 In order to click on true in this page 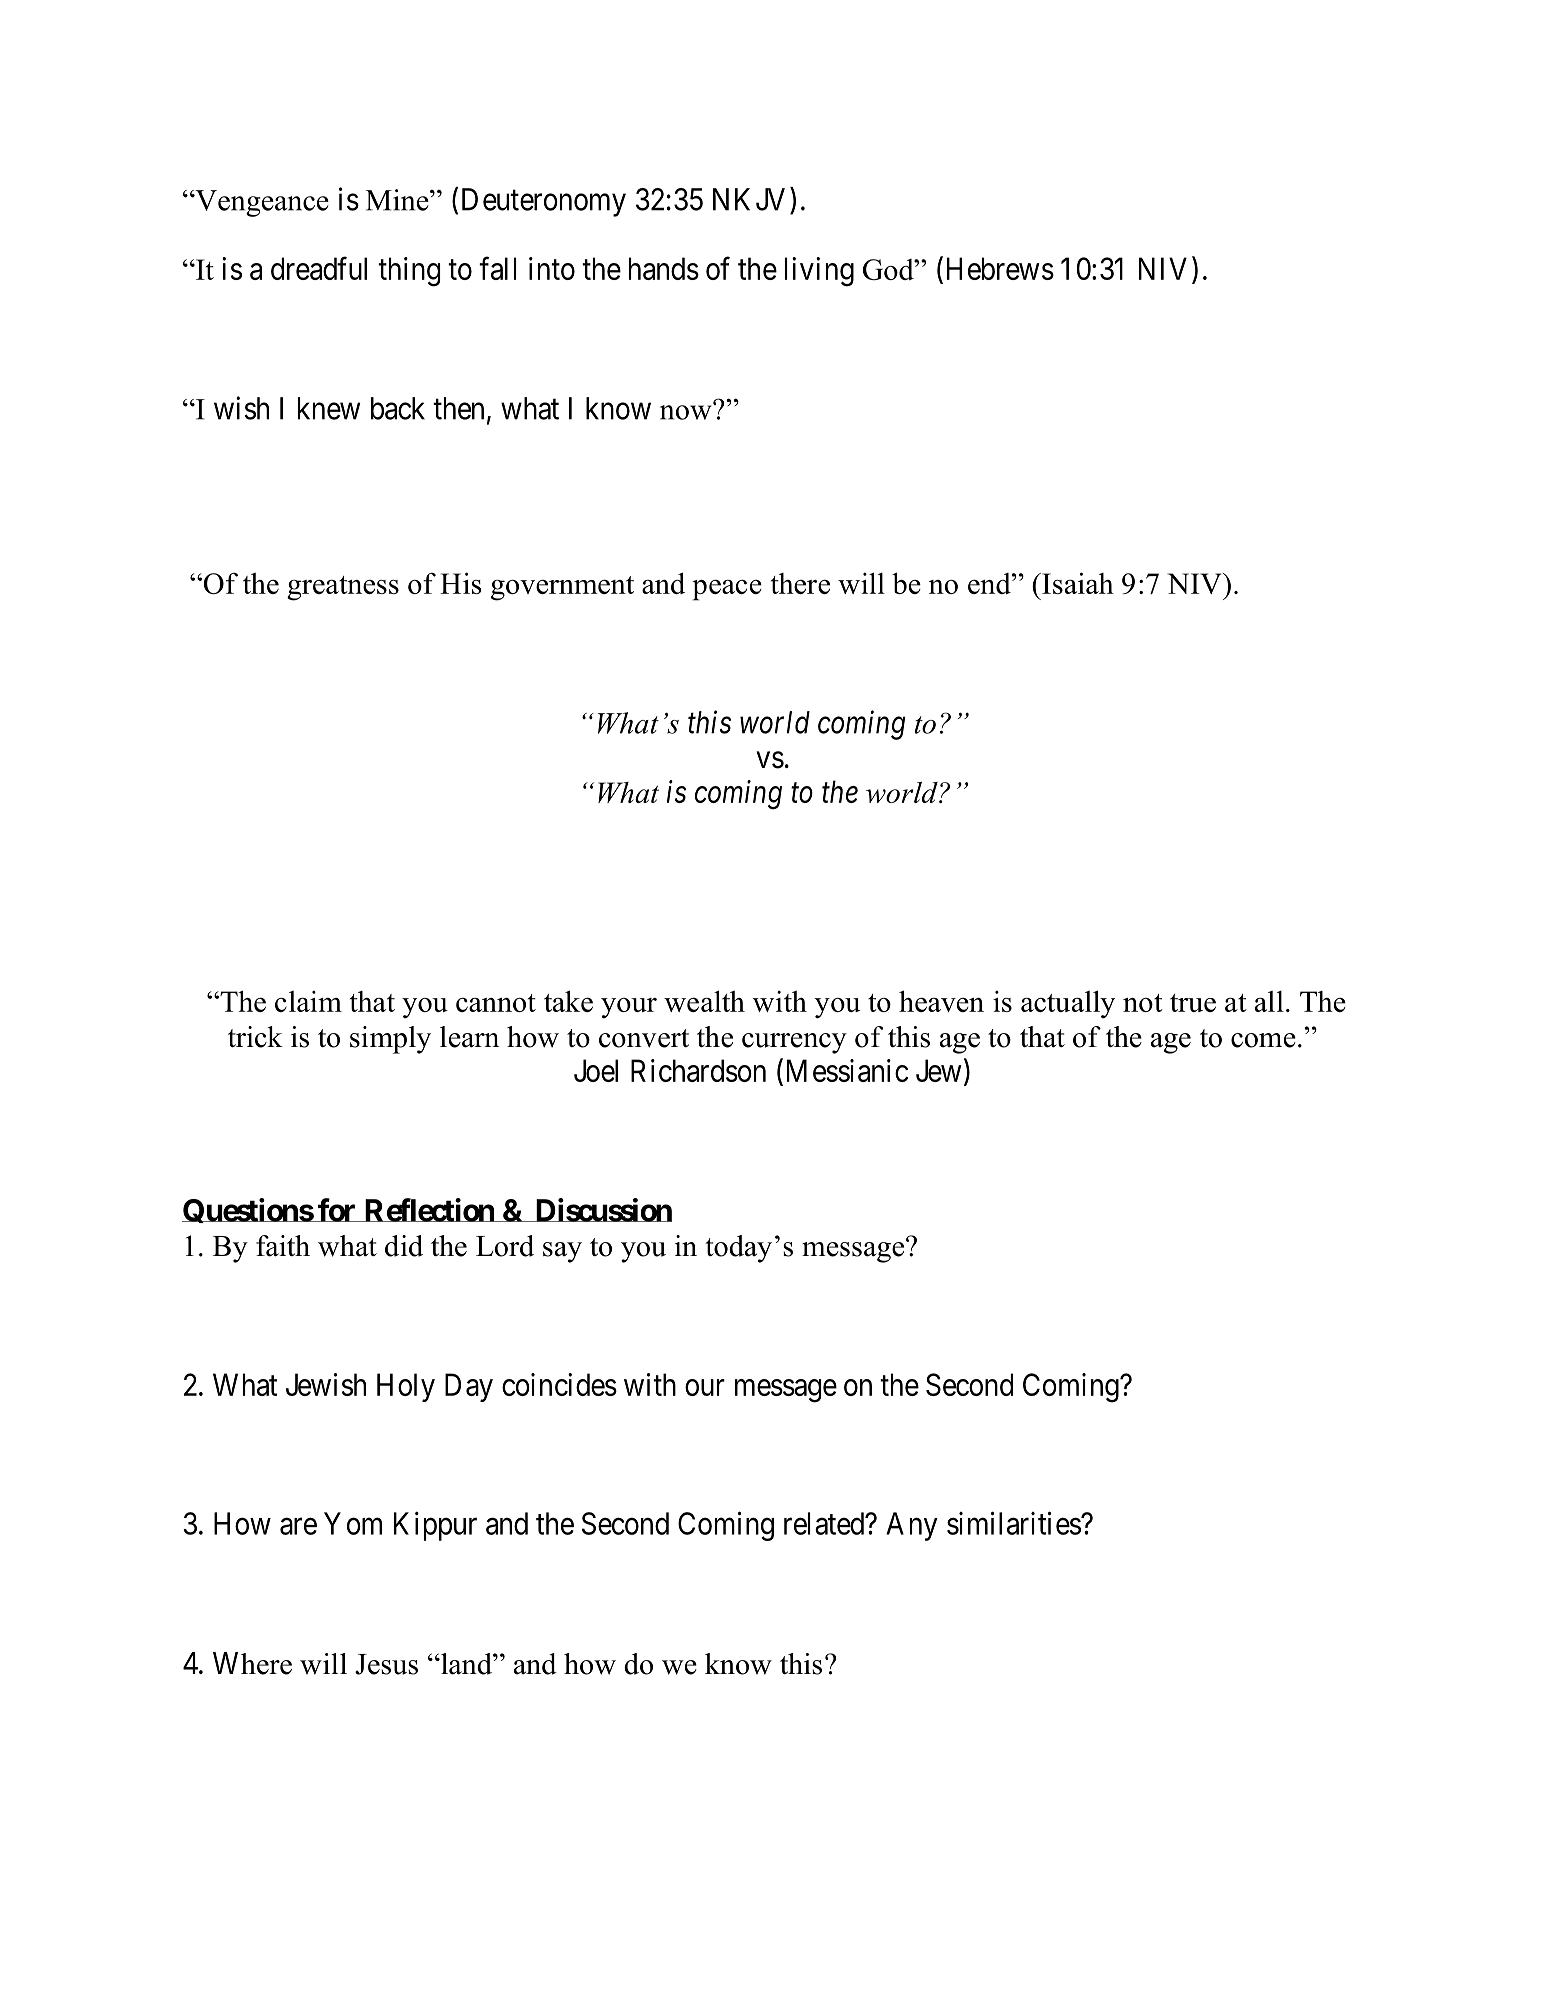, I will do `click(1193, 1003)`.
